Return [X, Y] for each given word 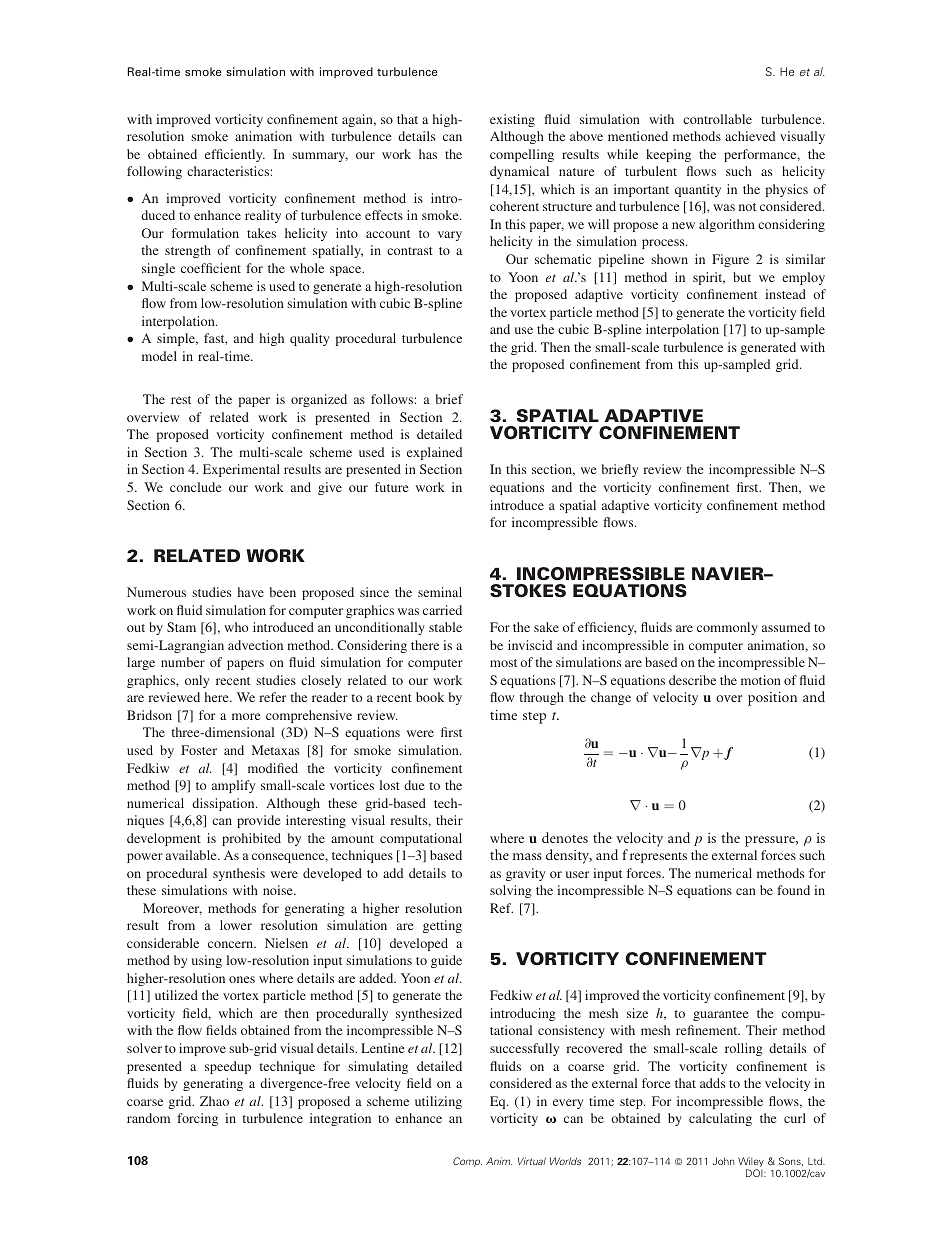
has [428, 154]
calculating [720, 1119]
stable [445, 627]
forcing [197, 1119]
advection [255, 645]
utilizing [438, 1102]
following [154, 172]
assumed [786, 627]
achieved [750, 136]
